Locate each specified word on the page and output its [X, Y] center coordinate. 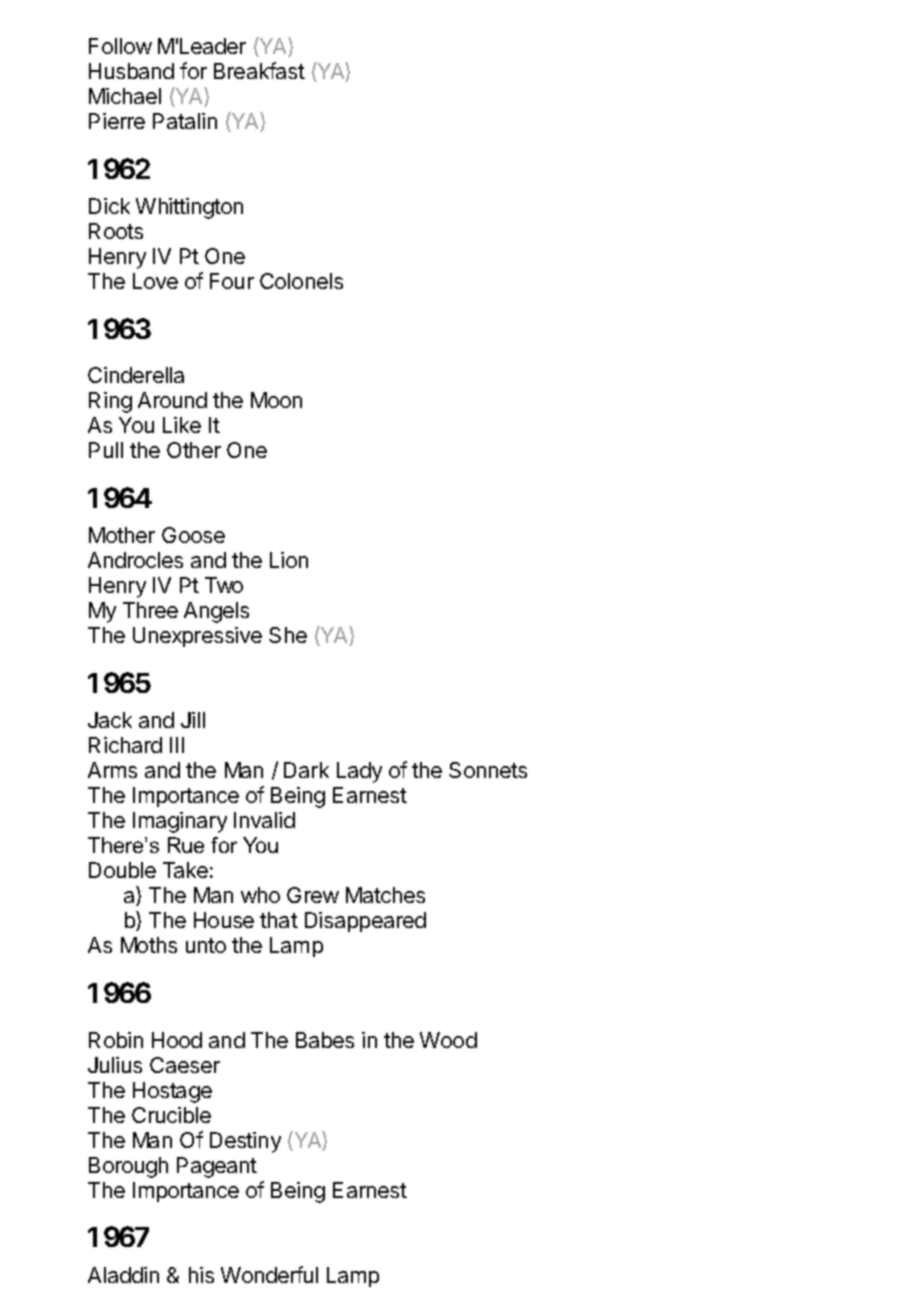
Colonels [301, 281]
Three [150, 610]
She [288, 635]
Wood [448, 1040]
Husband [131, 71]
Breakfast [259, 70]
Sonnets [488, 770]
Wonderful [269, 1274]
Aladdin [123, 1275]
